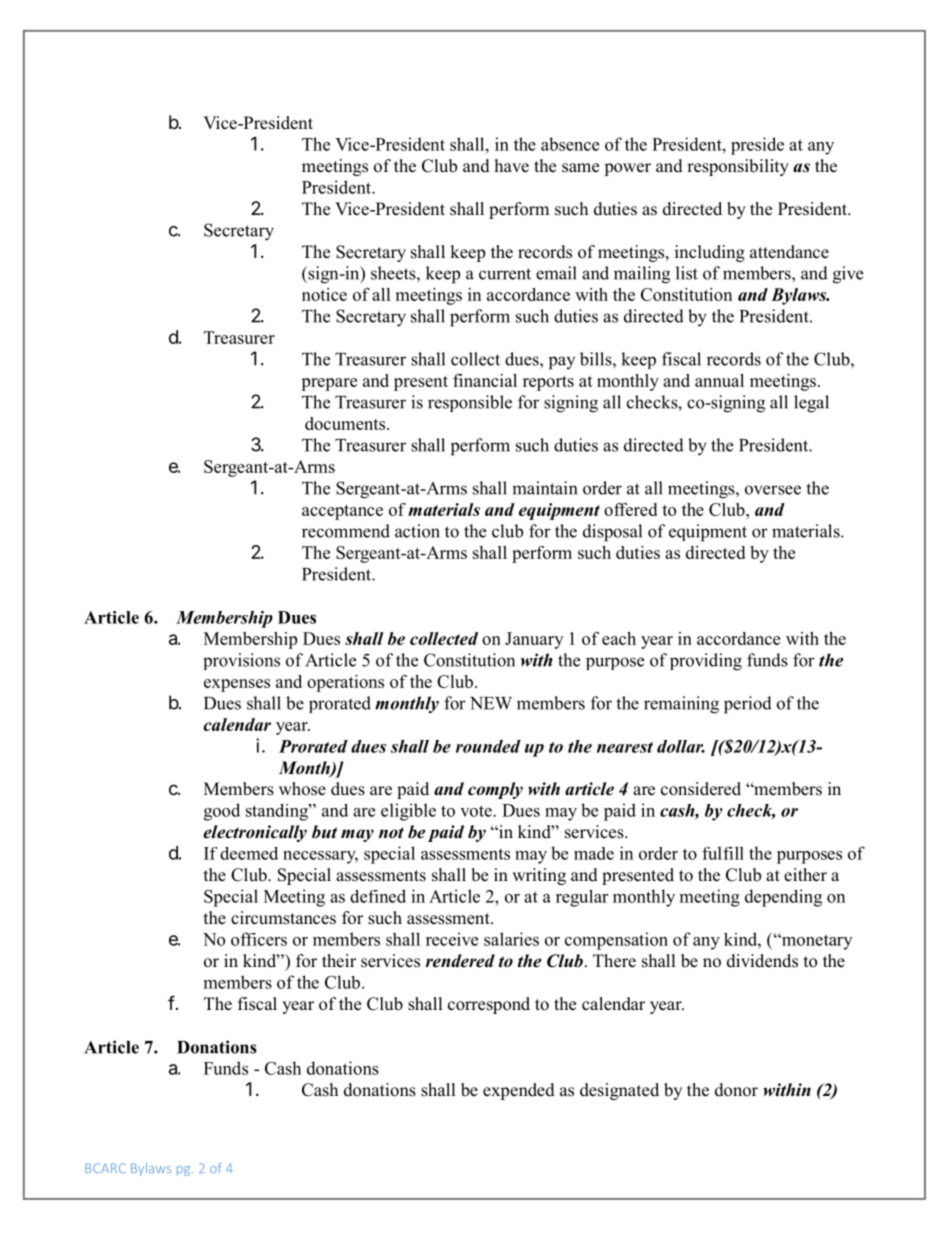  Describe the element at coordinates (339, 961) in the screenshot. I see `their` at that location.
